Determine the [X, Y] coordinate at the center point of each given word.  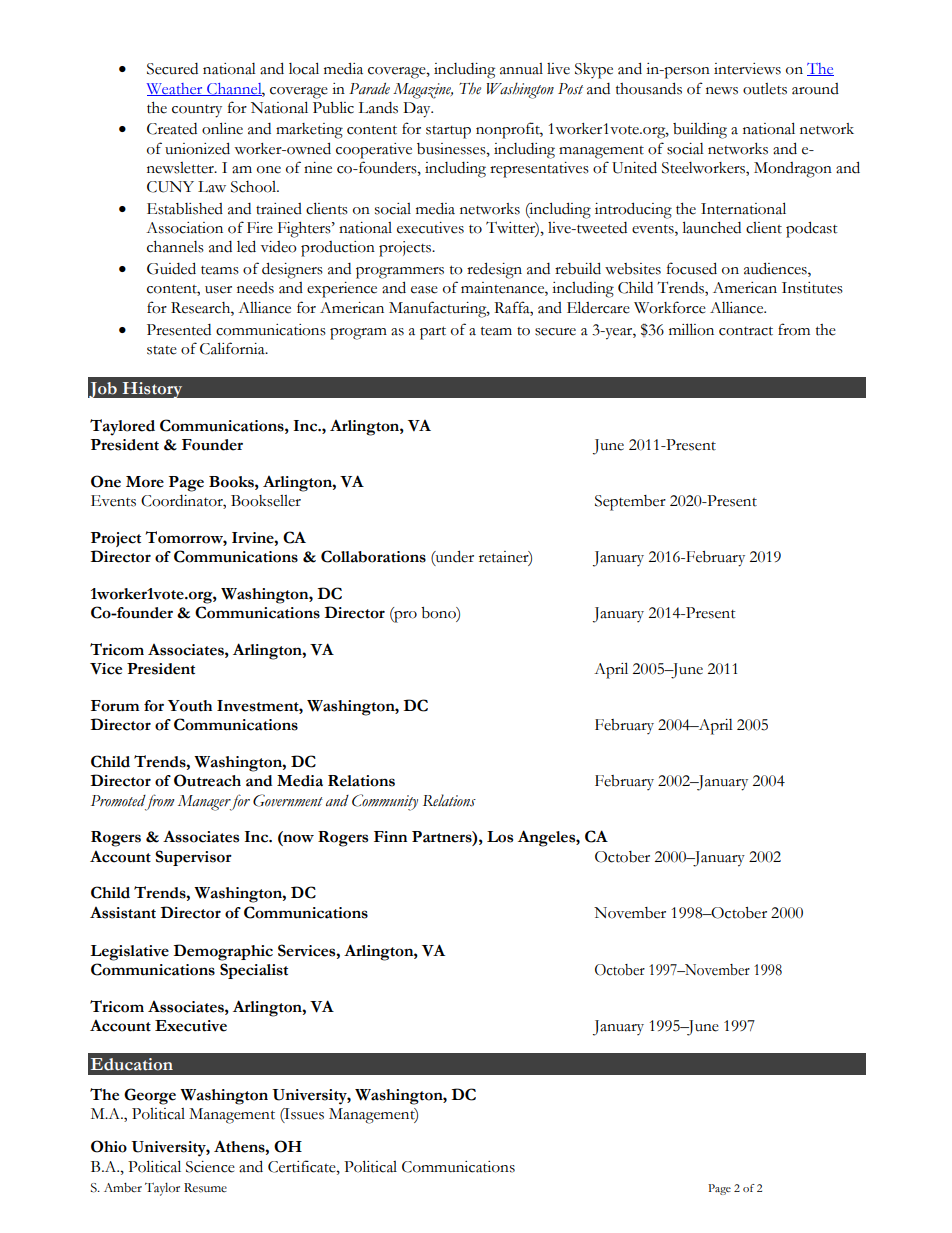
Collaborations [373, 556]
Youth [190, 706]
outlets [765, 89]
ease [424, 290]
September [630, 503]
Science [210, 1167]
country [197, 111]
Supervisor [193, 858]
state [162, 350]
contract [746, 331]
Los [500, 837]
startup [448, 132]
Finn [390, 836]
